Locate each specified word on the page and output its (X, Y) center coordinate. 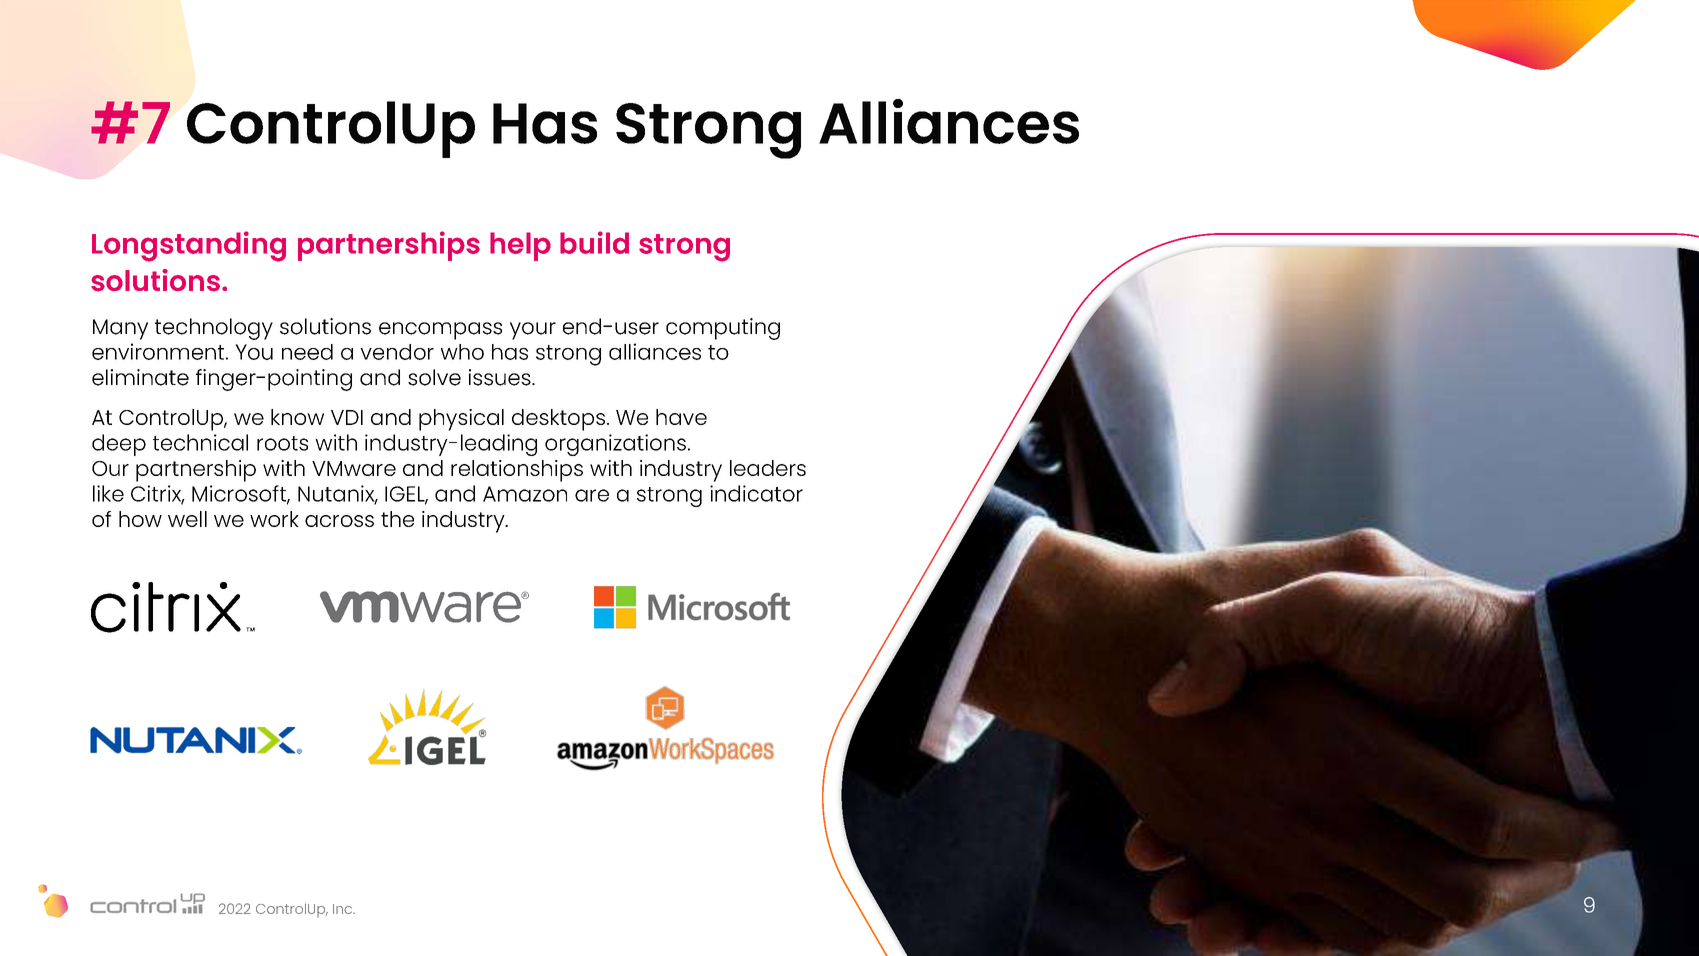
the (397, 519)
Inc (344, 909)
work (274, 519)
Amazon (525, 494)
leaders (768, 468)
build (594, 242)
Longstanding (189, 246)
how (140, 519)
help (520, 246)
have (681, 417)
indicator (756, 493)
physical (461, 420)
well (187, 519)
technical (200, 442)
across (339, 521)
